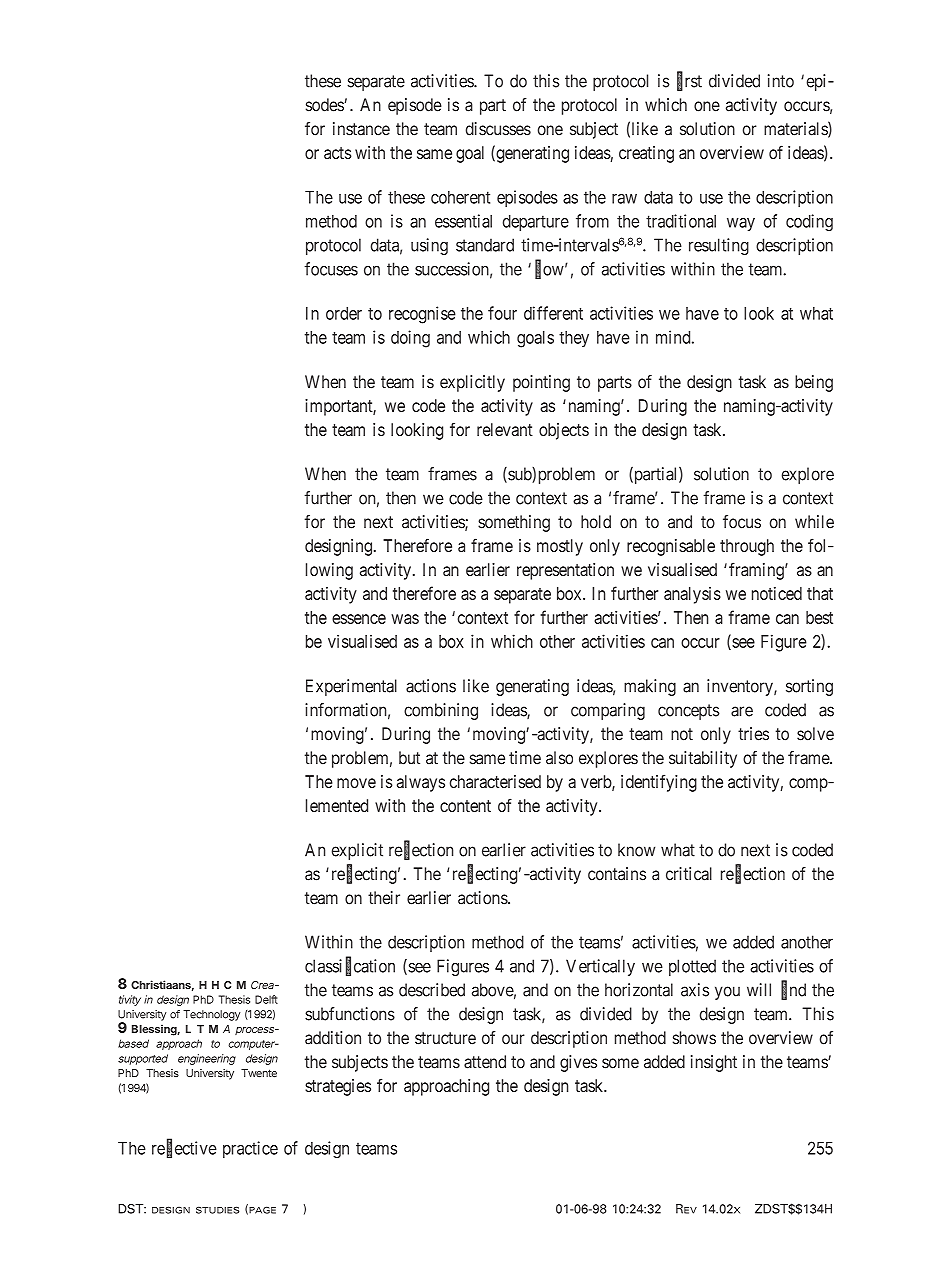  I want to click on described, so click(432, 990).
